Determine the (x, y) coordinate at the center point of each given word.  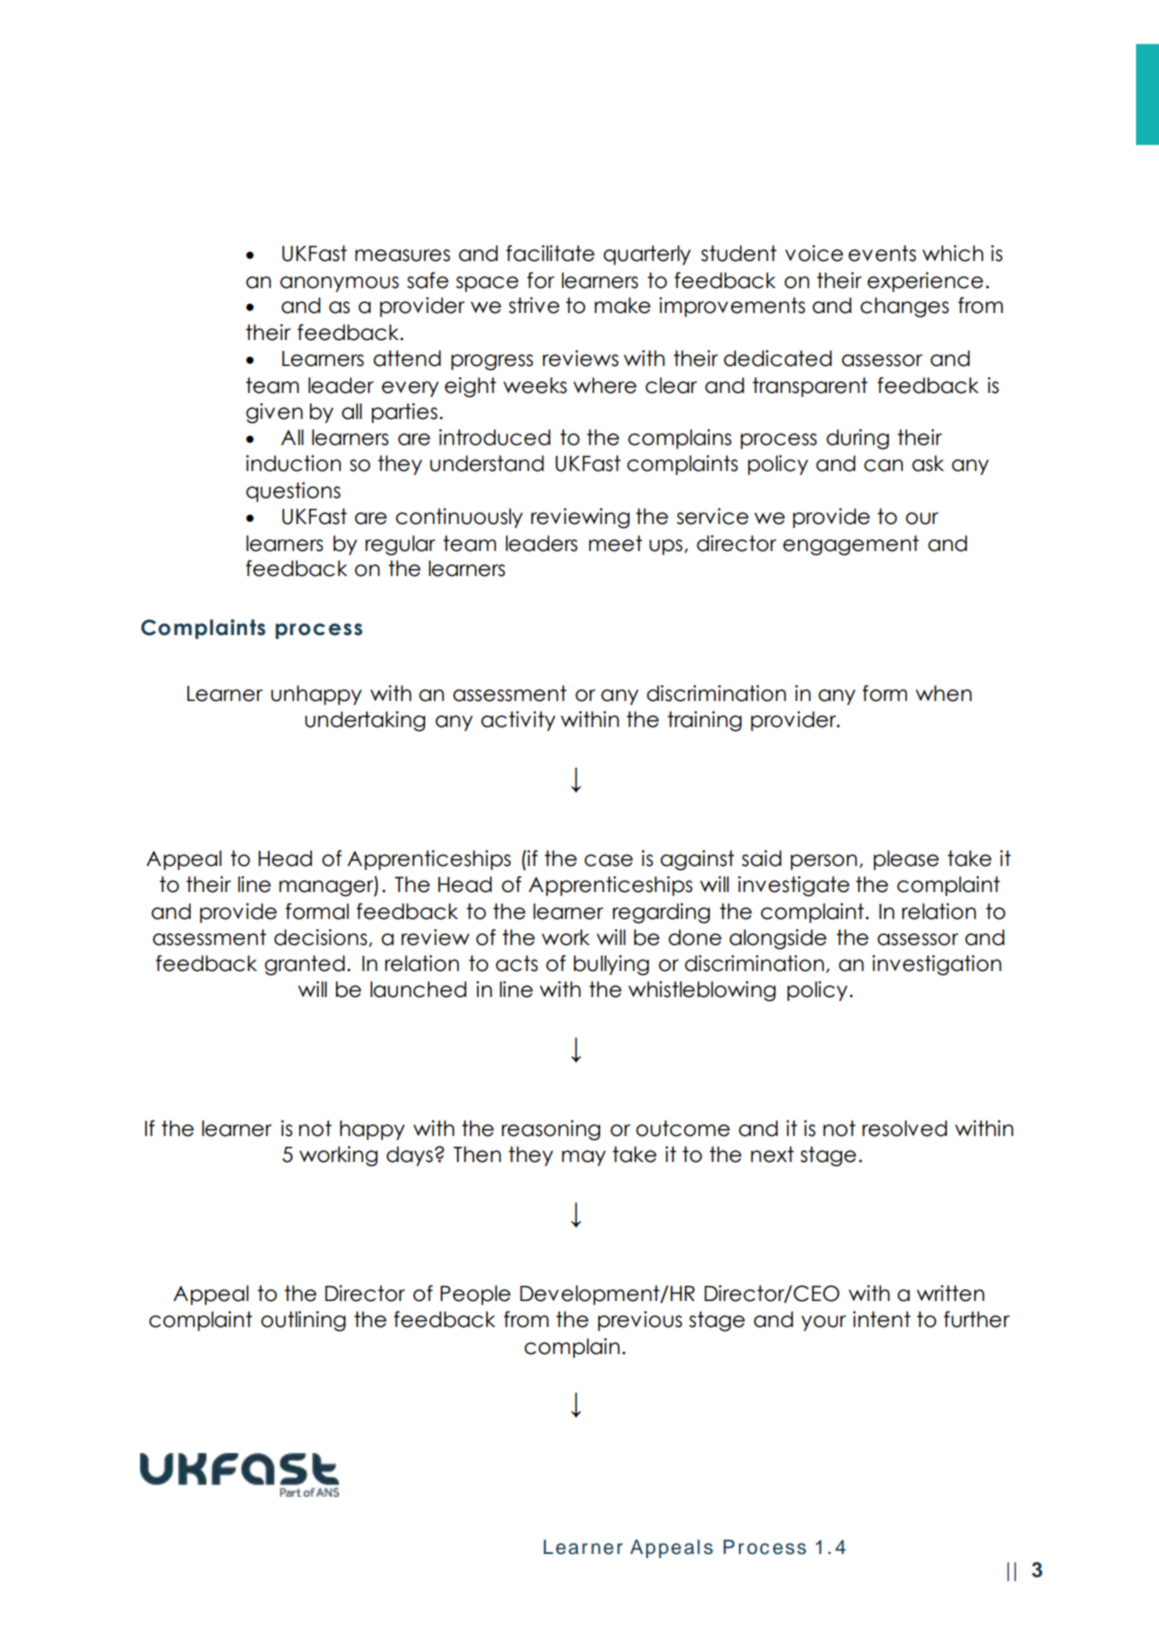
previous (640, 1321)
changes (904, 307)
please (906, 860)
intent (882, 1319)
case (608, 860)
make (623, 305)
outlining (303, 1321)
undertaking (365, 721)
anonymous (339, 284)
